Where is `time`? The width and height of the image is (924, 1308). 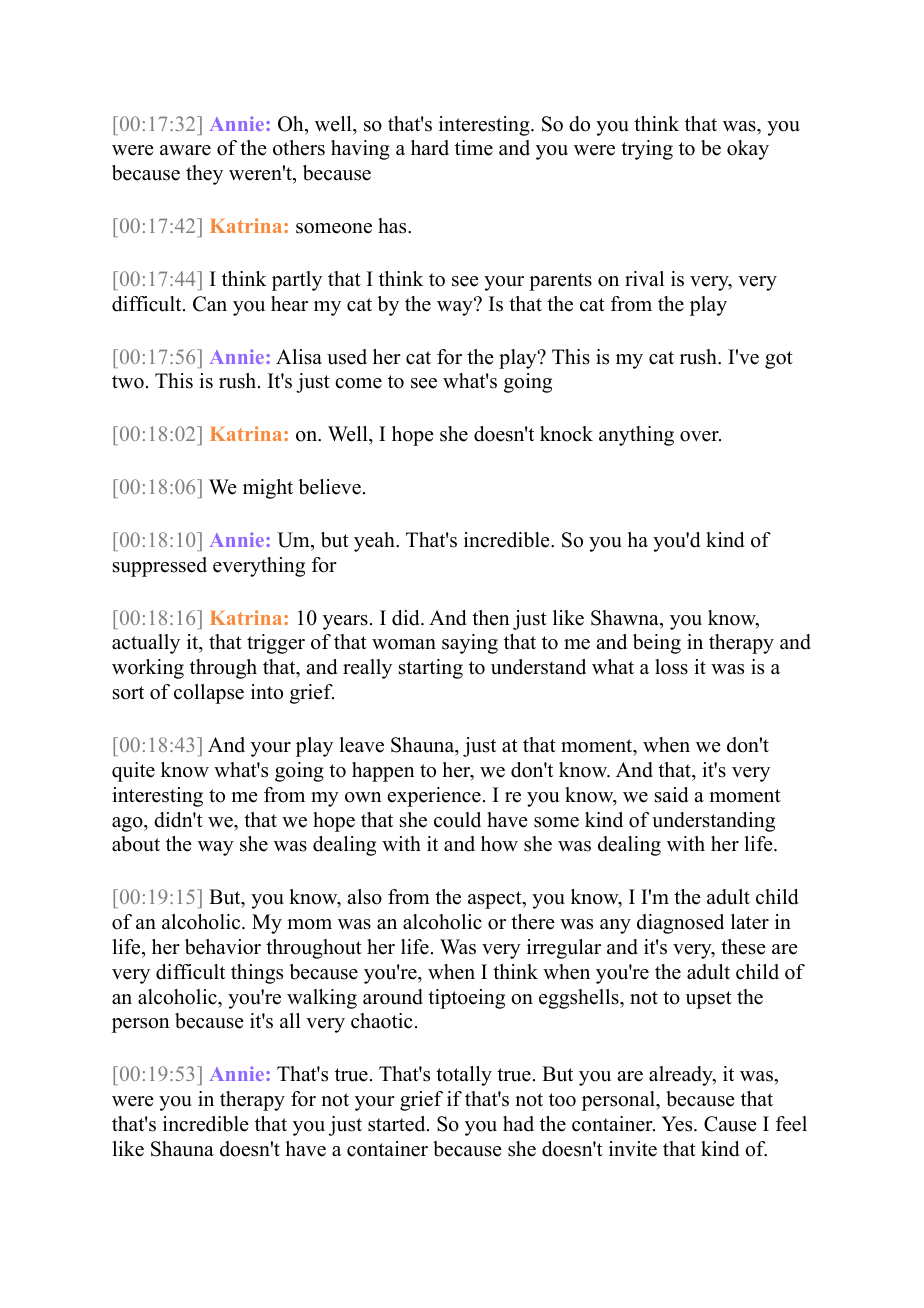
time is located at coordinates (474, 148).
